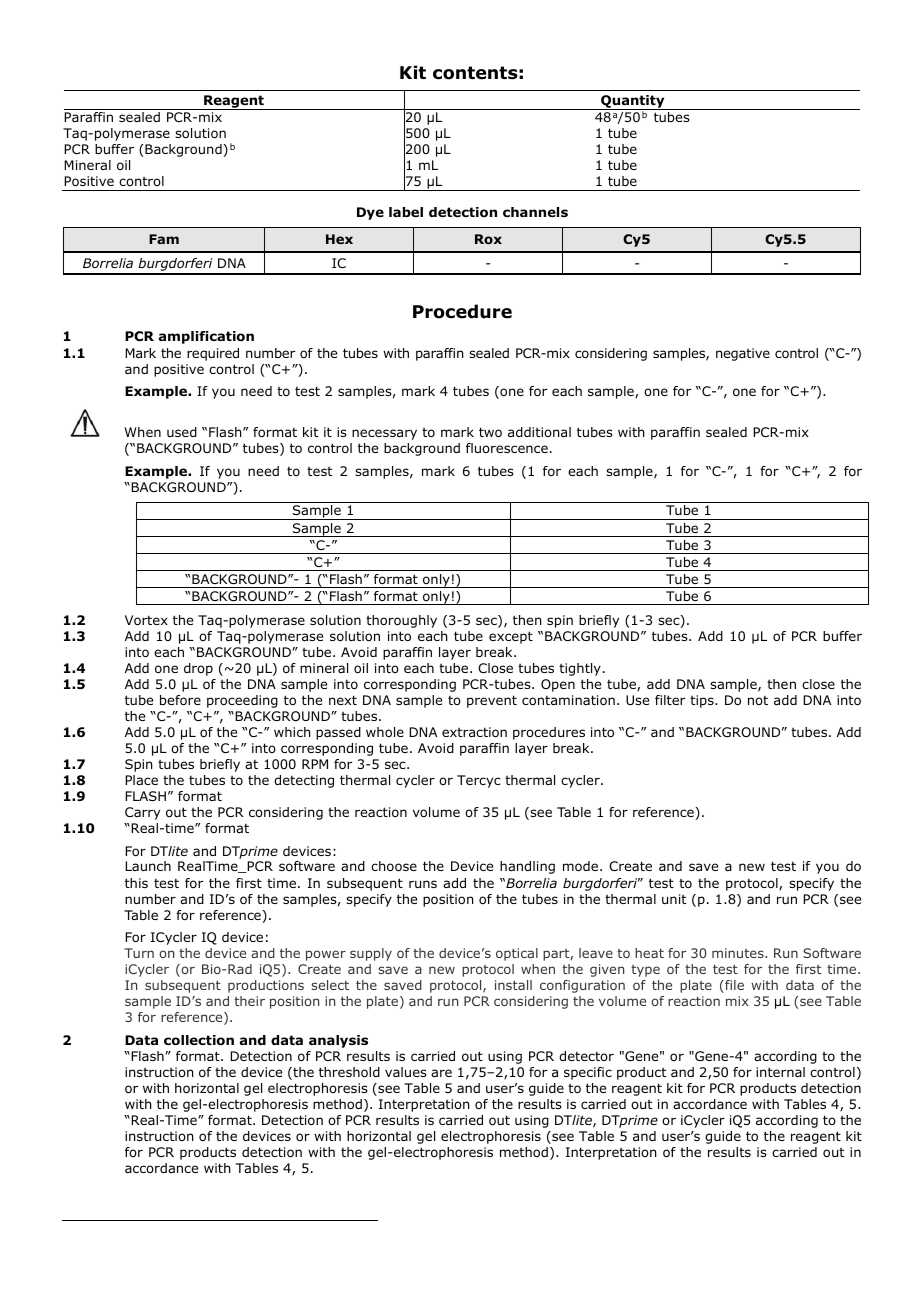  Describe the element at coordinates (146, 620) in the screenshot. I see `Vortex` at that location.
